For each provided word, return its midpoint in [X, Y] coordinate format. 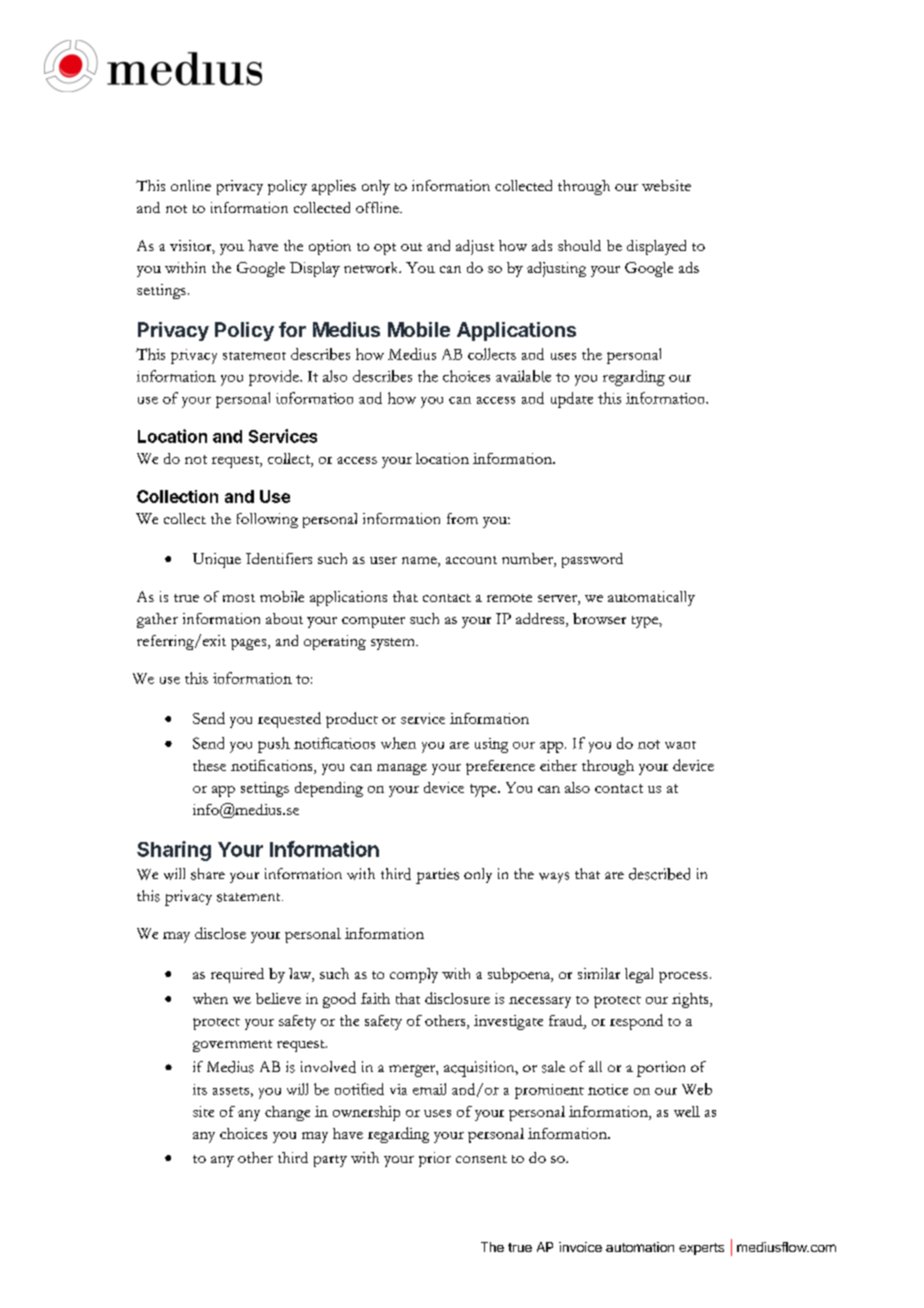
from [462, 518]
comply [414, 975]
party [330, 1161]
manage [402, 769]
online [191, 185]
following [267, 520]
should [579, 245]
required [237, 975]
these [209, 765]
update [572, 400]
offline [378, 207]
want [680, 745]
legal [639, 975]
